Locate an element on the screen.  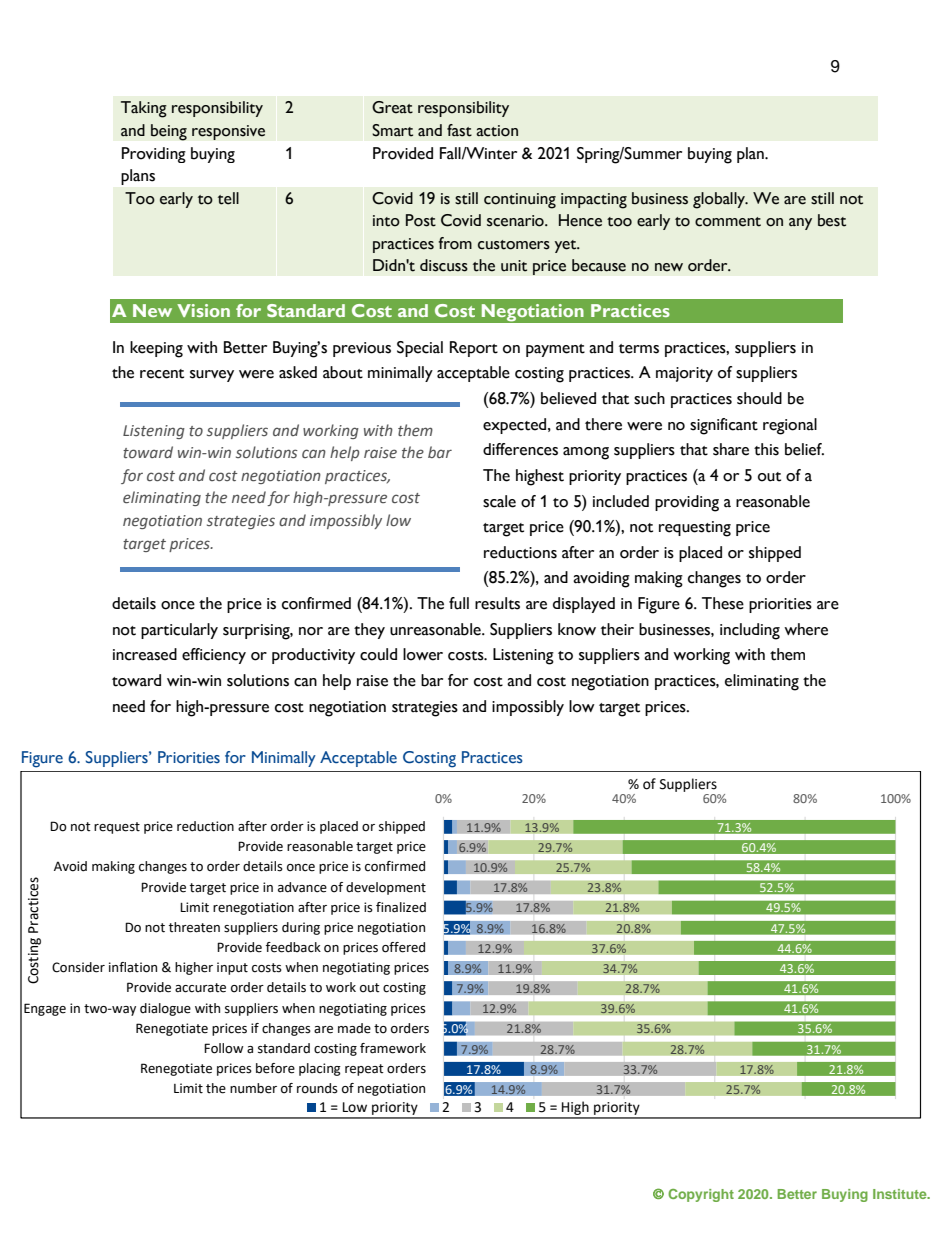
globally is located at coordinates (720, 200).
